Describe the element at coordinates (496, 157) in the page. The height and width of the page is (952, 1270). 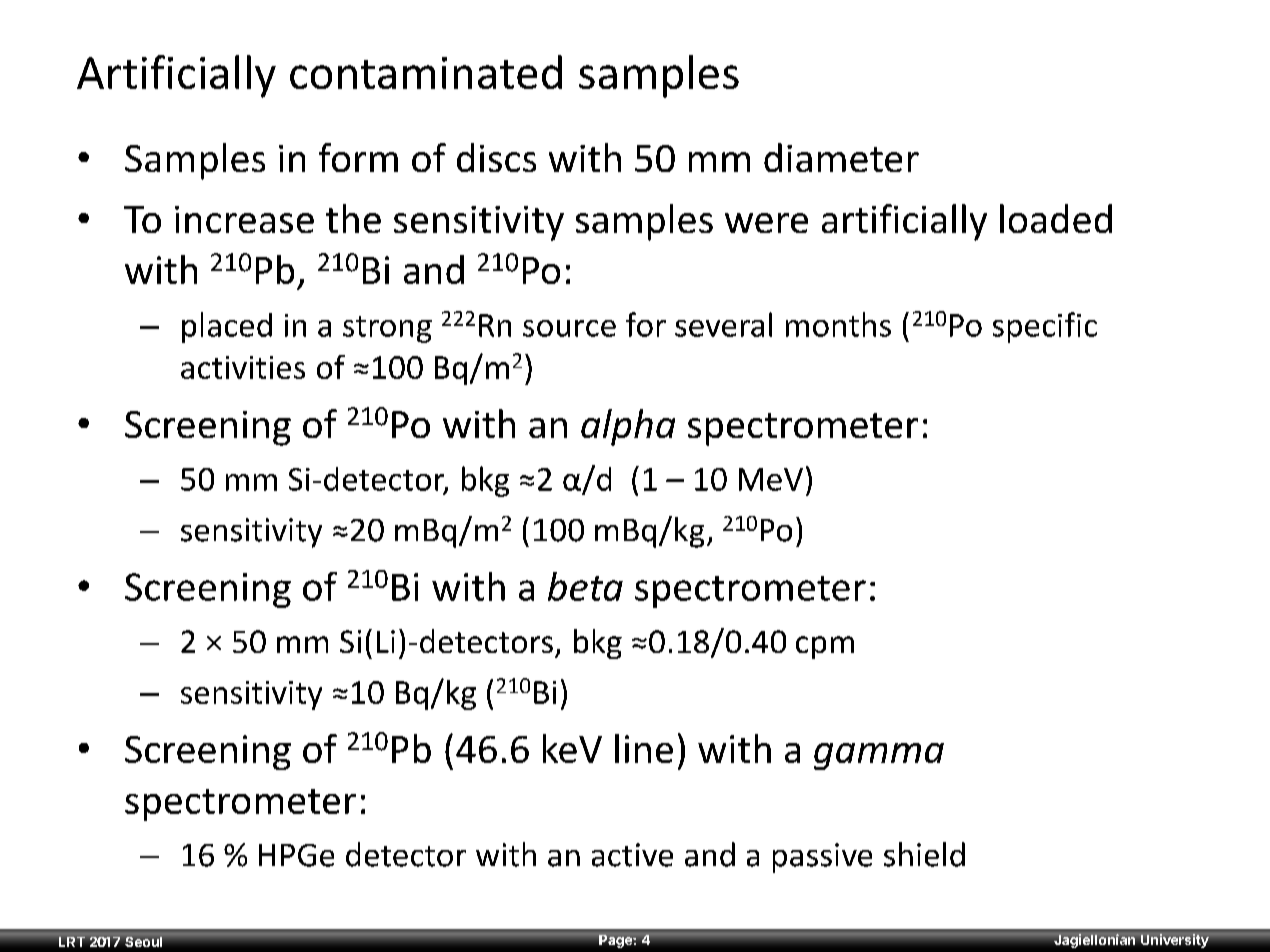
I see `discs` at that location.
